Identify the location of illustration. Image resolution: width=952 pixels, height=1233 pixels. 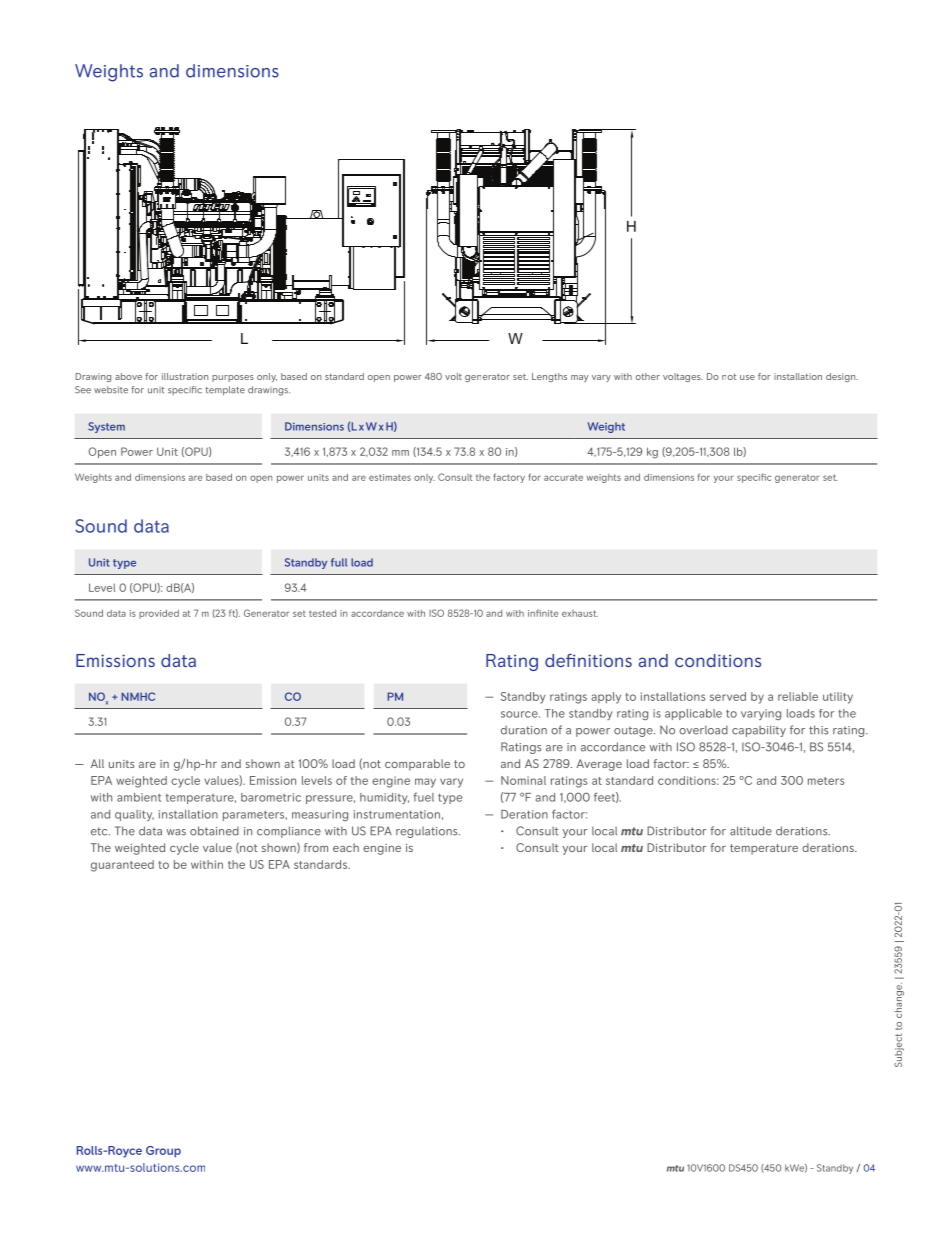
(185, 376).
